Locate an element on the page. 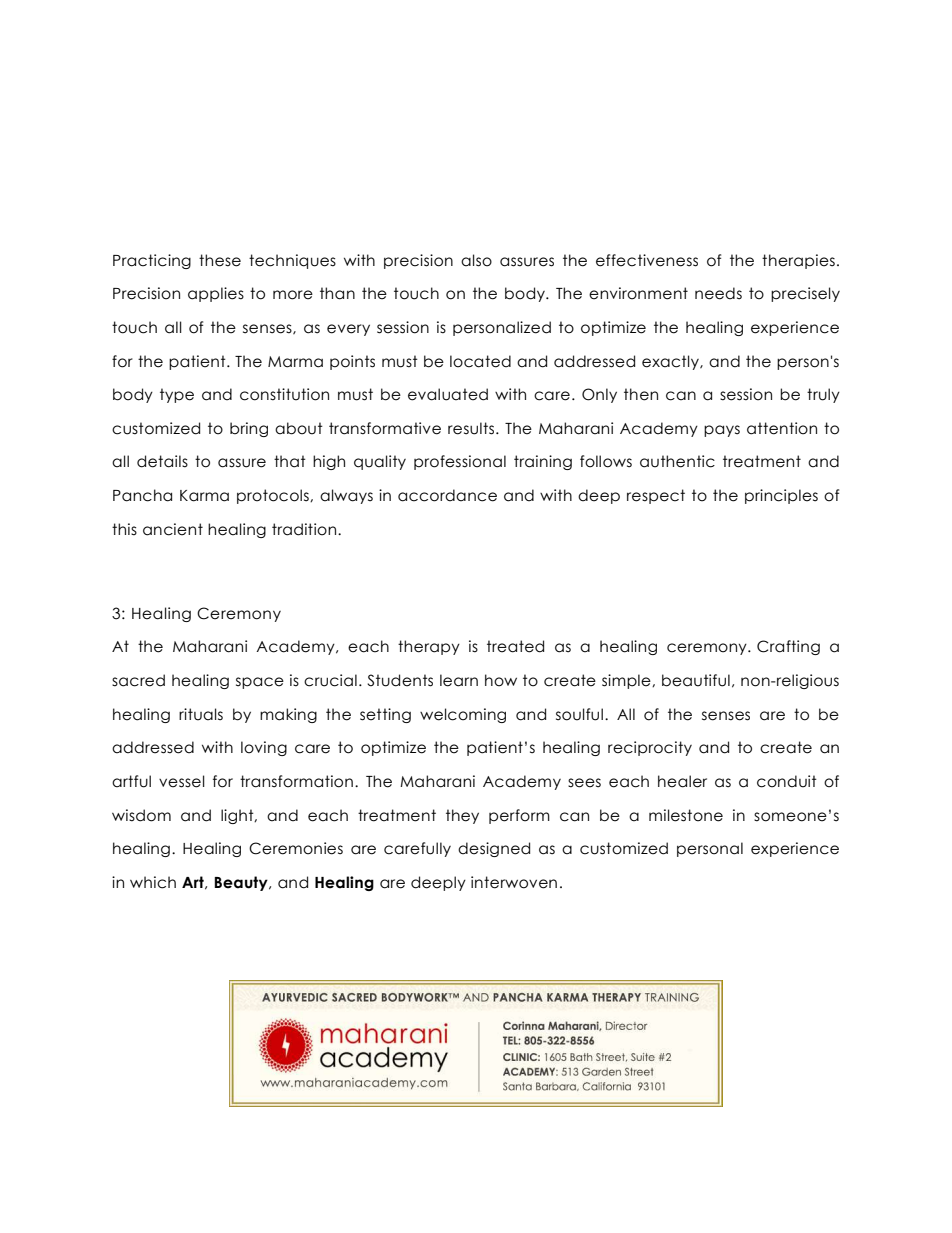 The image size is (952, 1233). applies is located at coordinates (216, 294).
